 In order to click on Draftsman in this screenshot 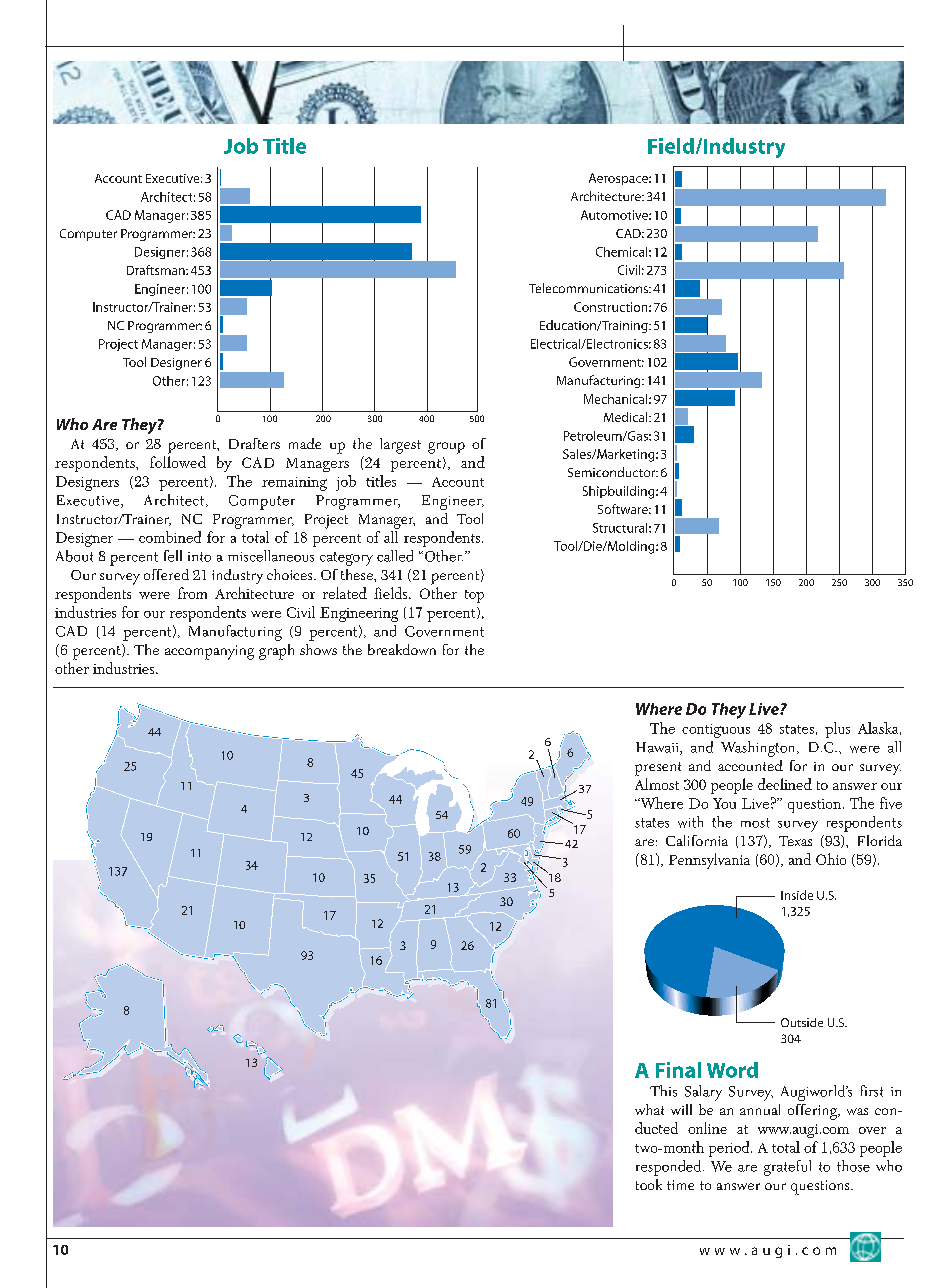, I will do `click(157, 270)`.
